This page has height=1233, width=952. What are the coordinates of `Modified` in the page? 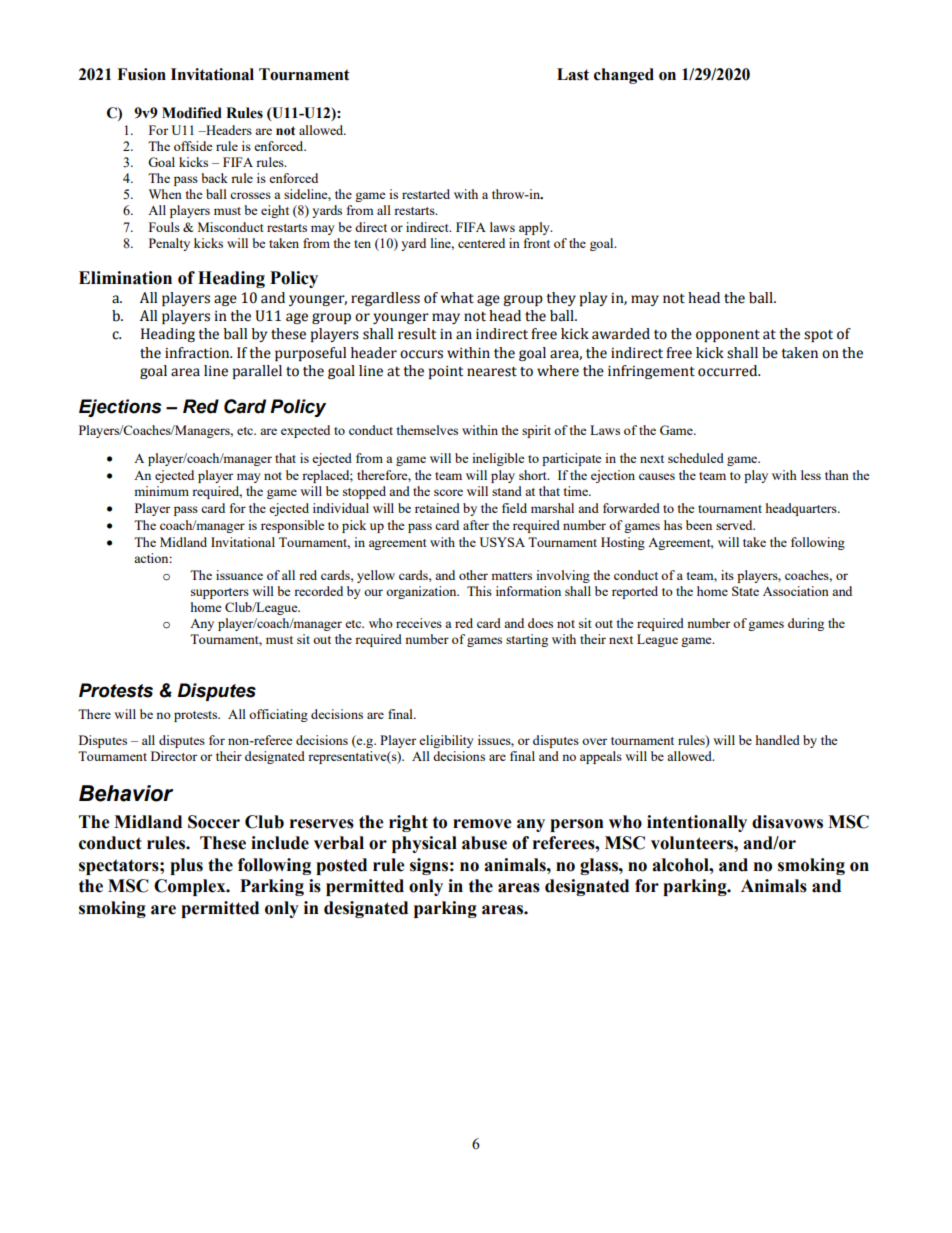 It's located at (192, 113).
